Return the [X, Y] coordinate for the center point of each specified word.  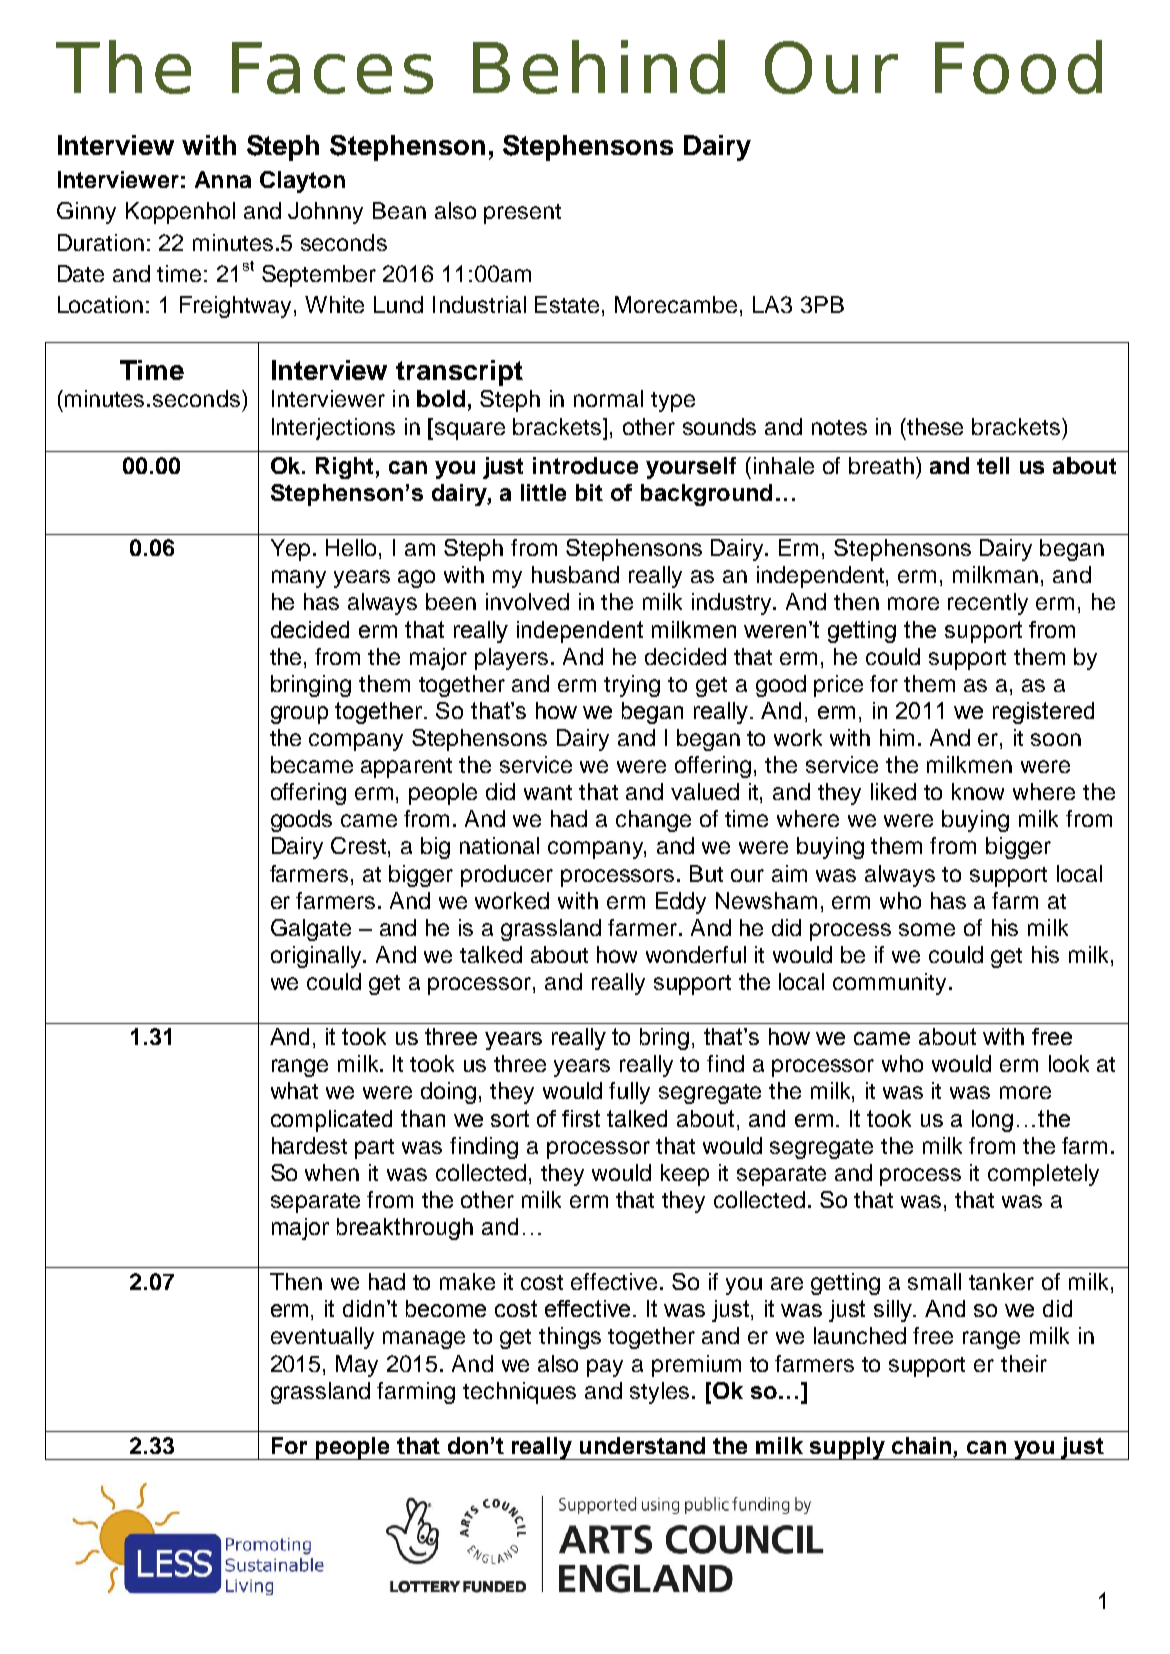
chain [923, 1447]
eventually [322, 1338]
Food [1018, 67]
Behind [599, 67]
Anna [223, 179]
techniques [519, 1393]
